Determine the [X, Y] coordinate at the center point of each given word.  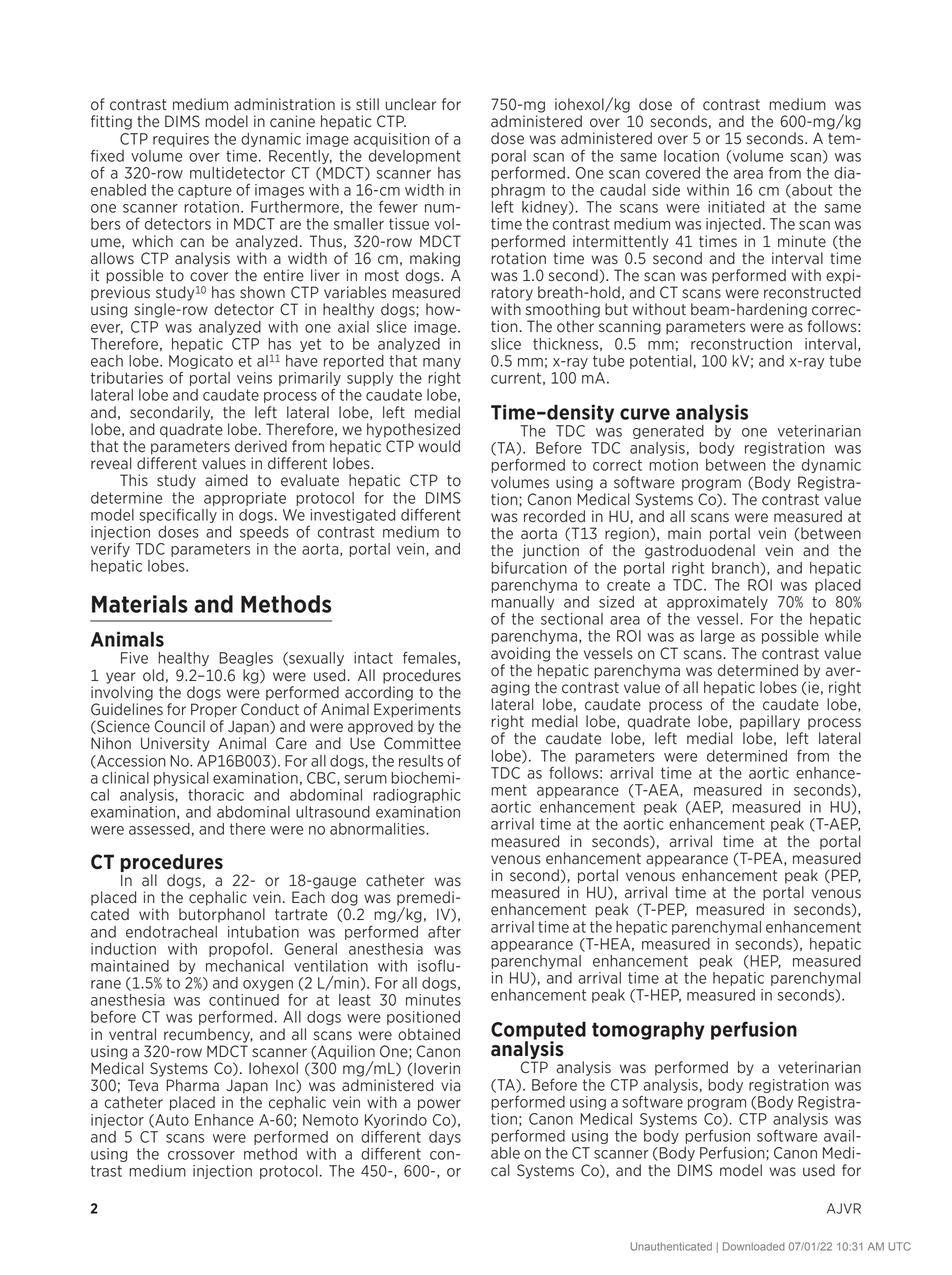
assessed [159, 829]
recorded [554, 516]
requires [181, 140]
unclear [411, 104]
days [445, 1138]
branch [735, 568]
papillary [770, 722]
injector [117, 1121]
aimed [226, 480]
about [811, 191]
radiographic [417, 796]
